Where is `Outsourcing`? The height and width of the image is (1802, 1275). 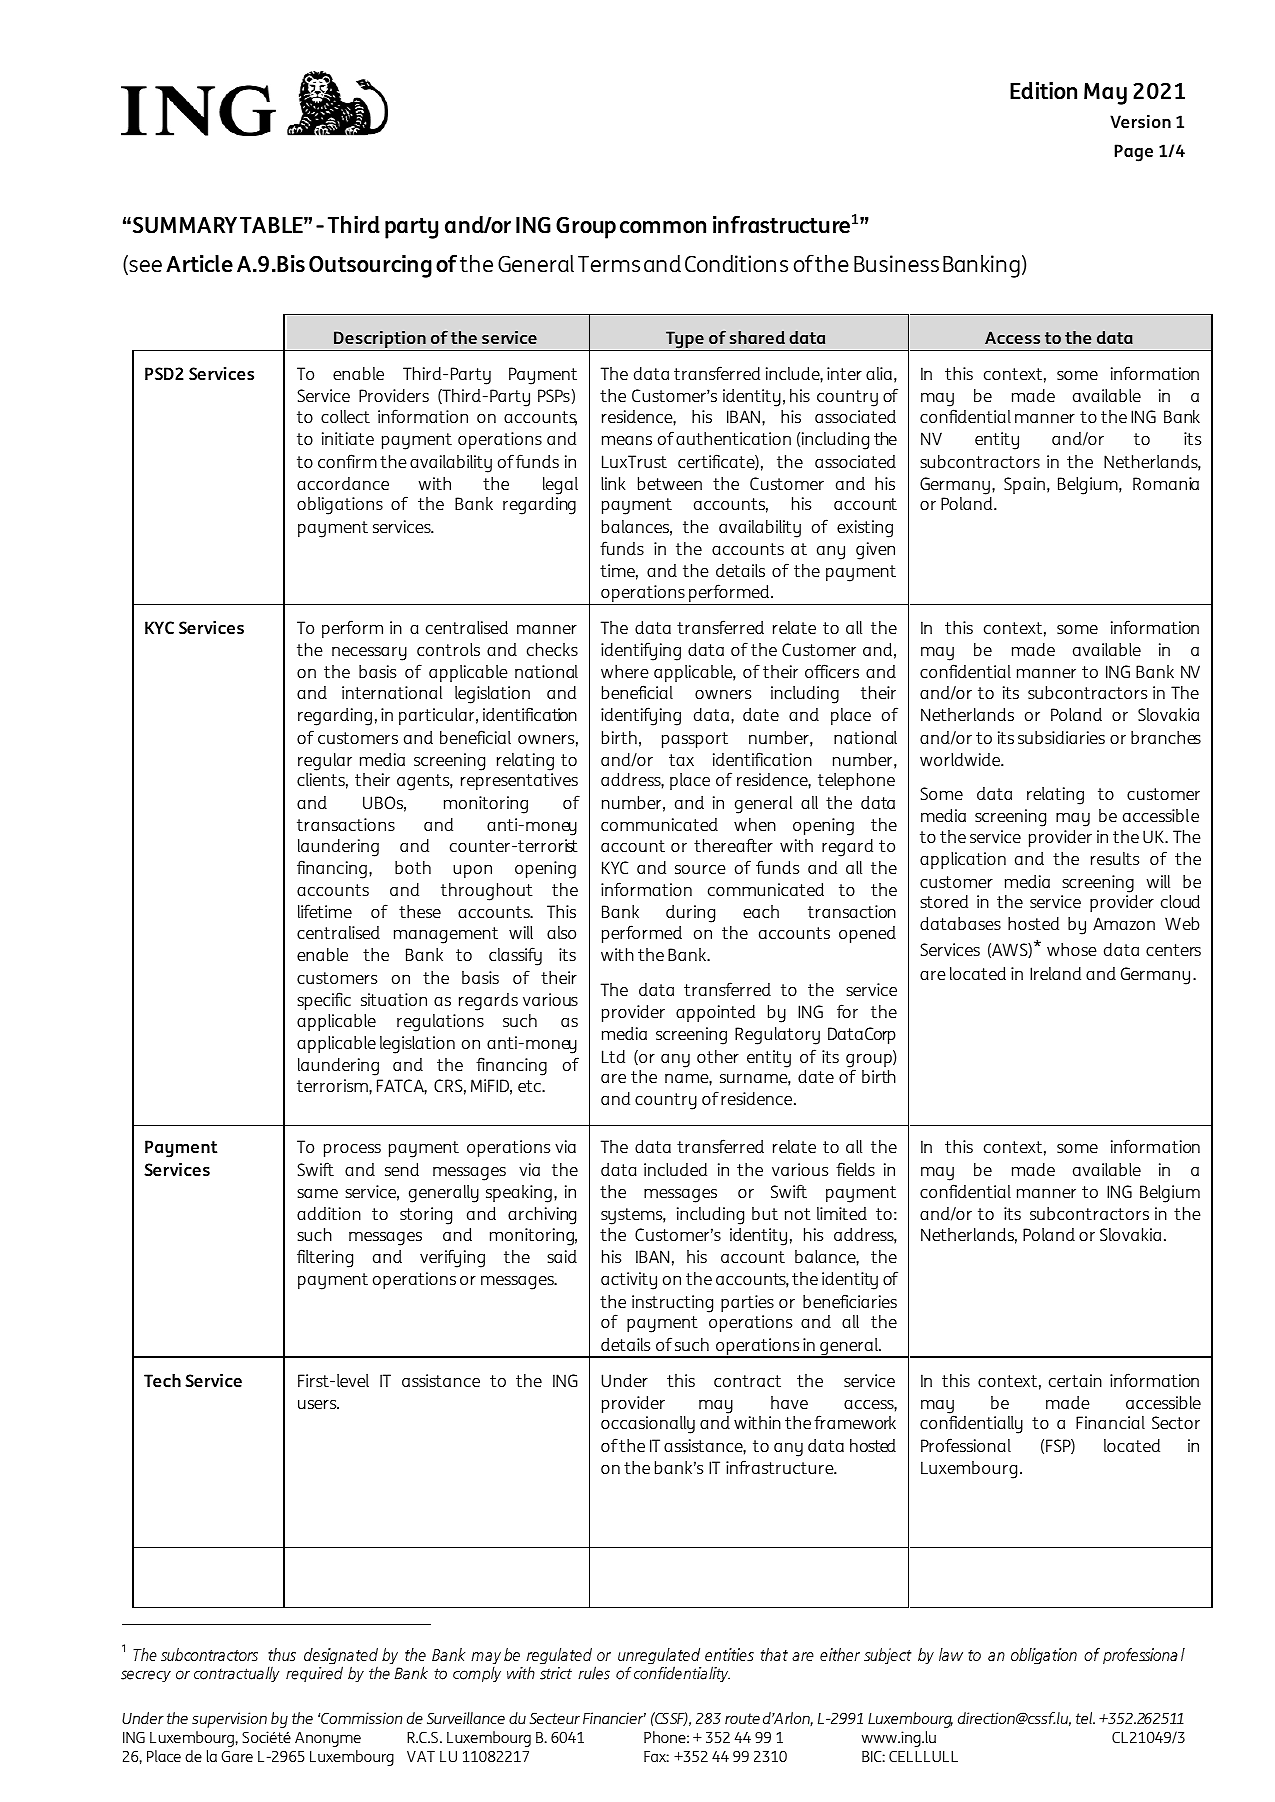 Outsourcing is located at coordinates (370, 266).
